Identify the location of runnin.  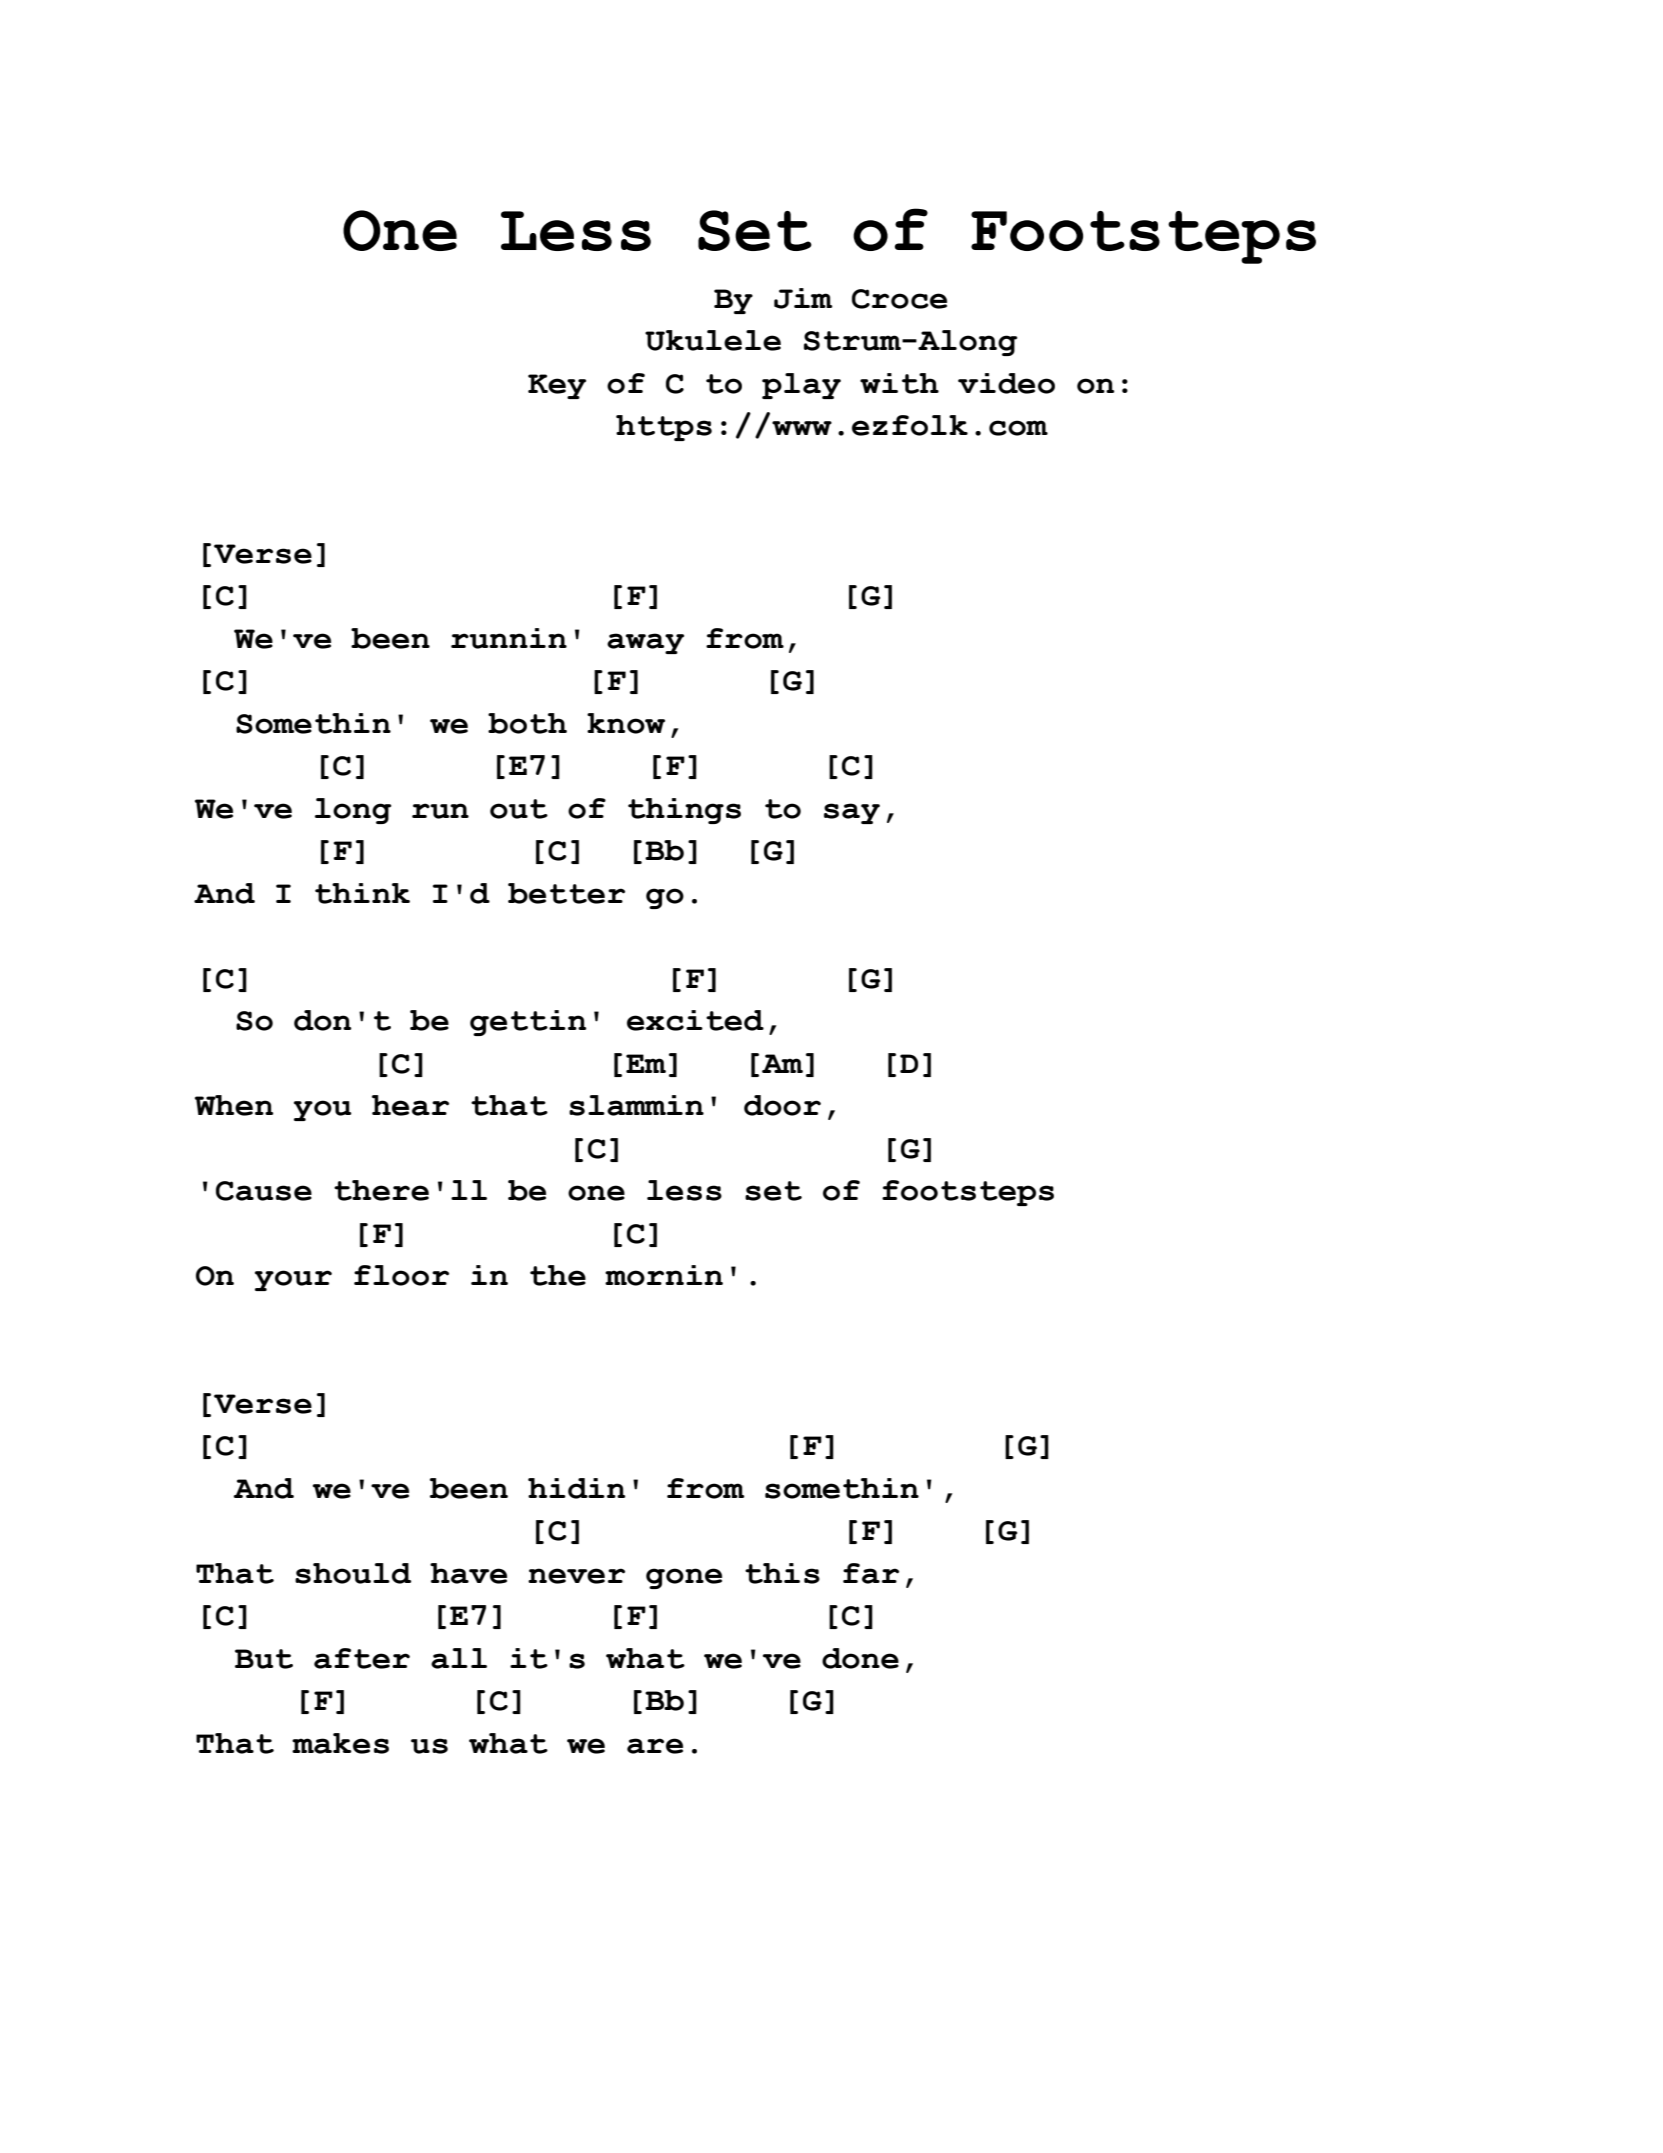
(509, 638).
